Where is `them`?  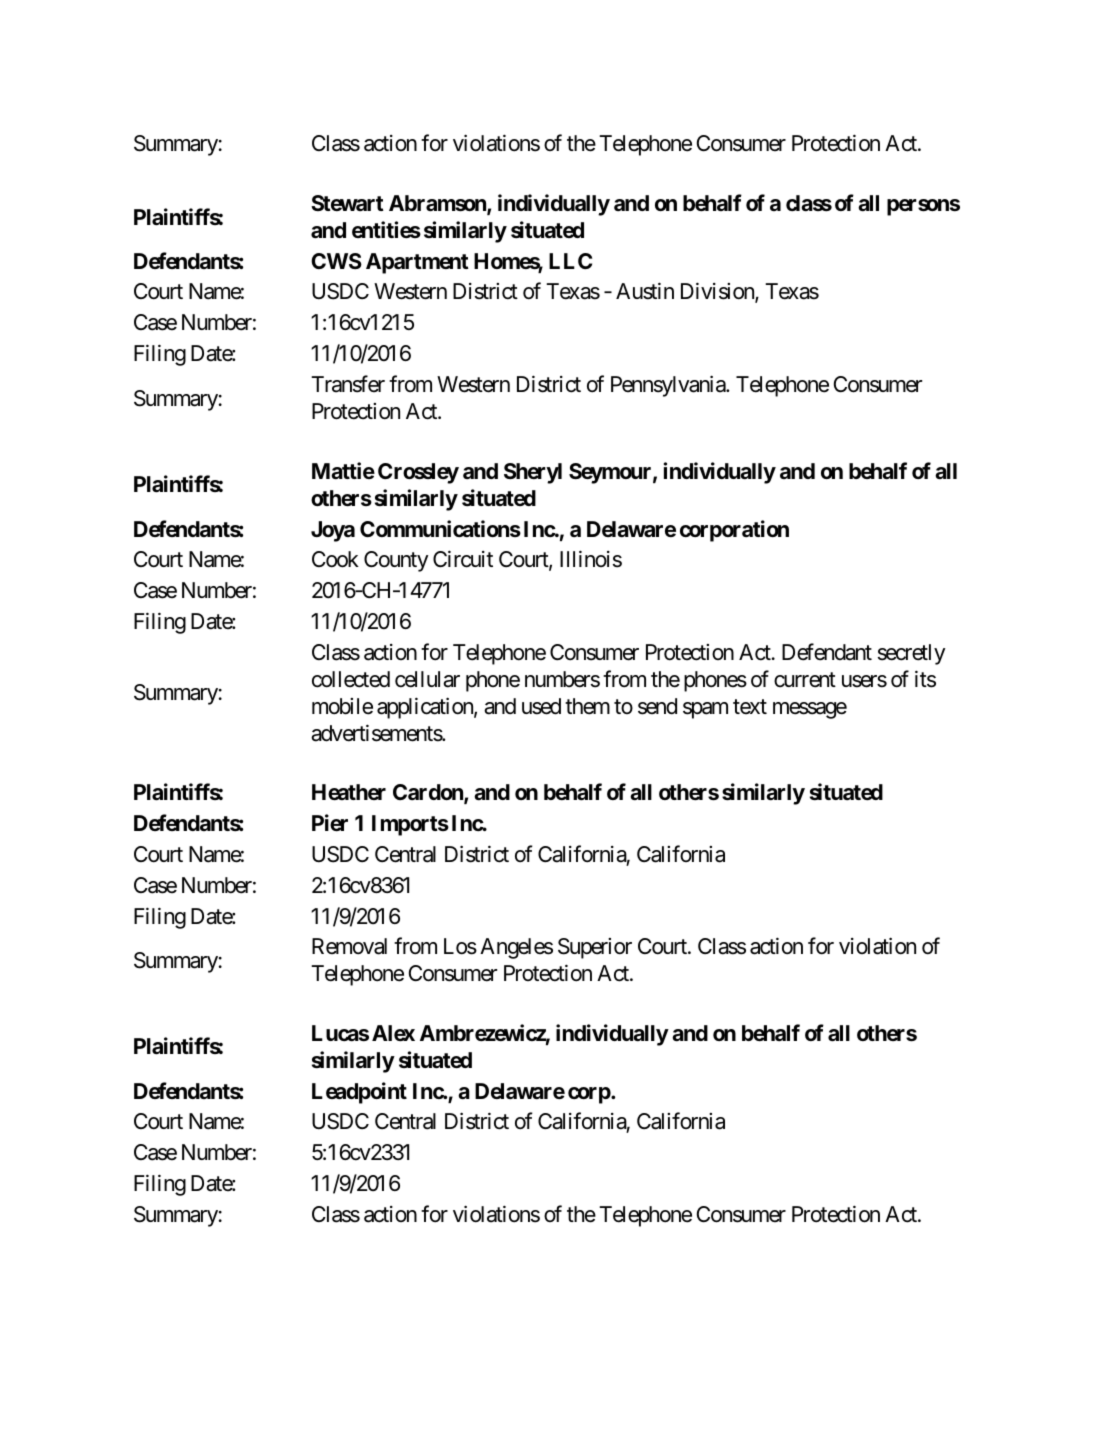
them is located at coordinates (587, 706).
